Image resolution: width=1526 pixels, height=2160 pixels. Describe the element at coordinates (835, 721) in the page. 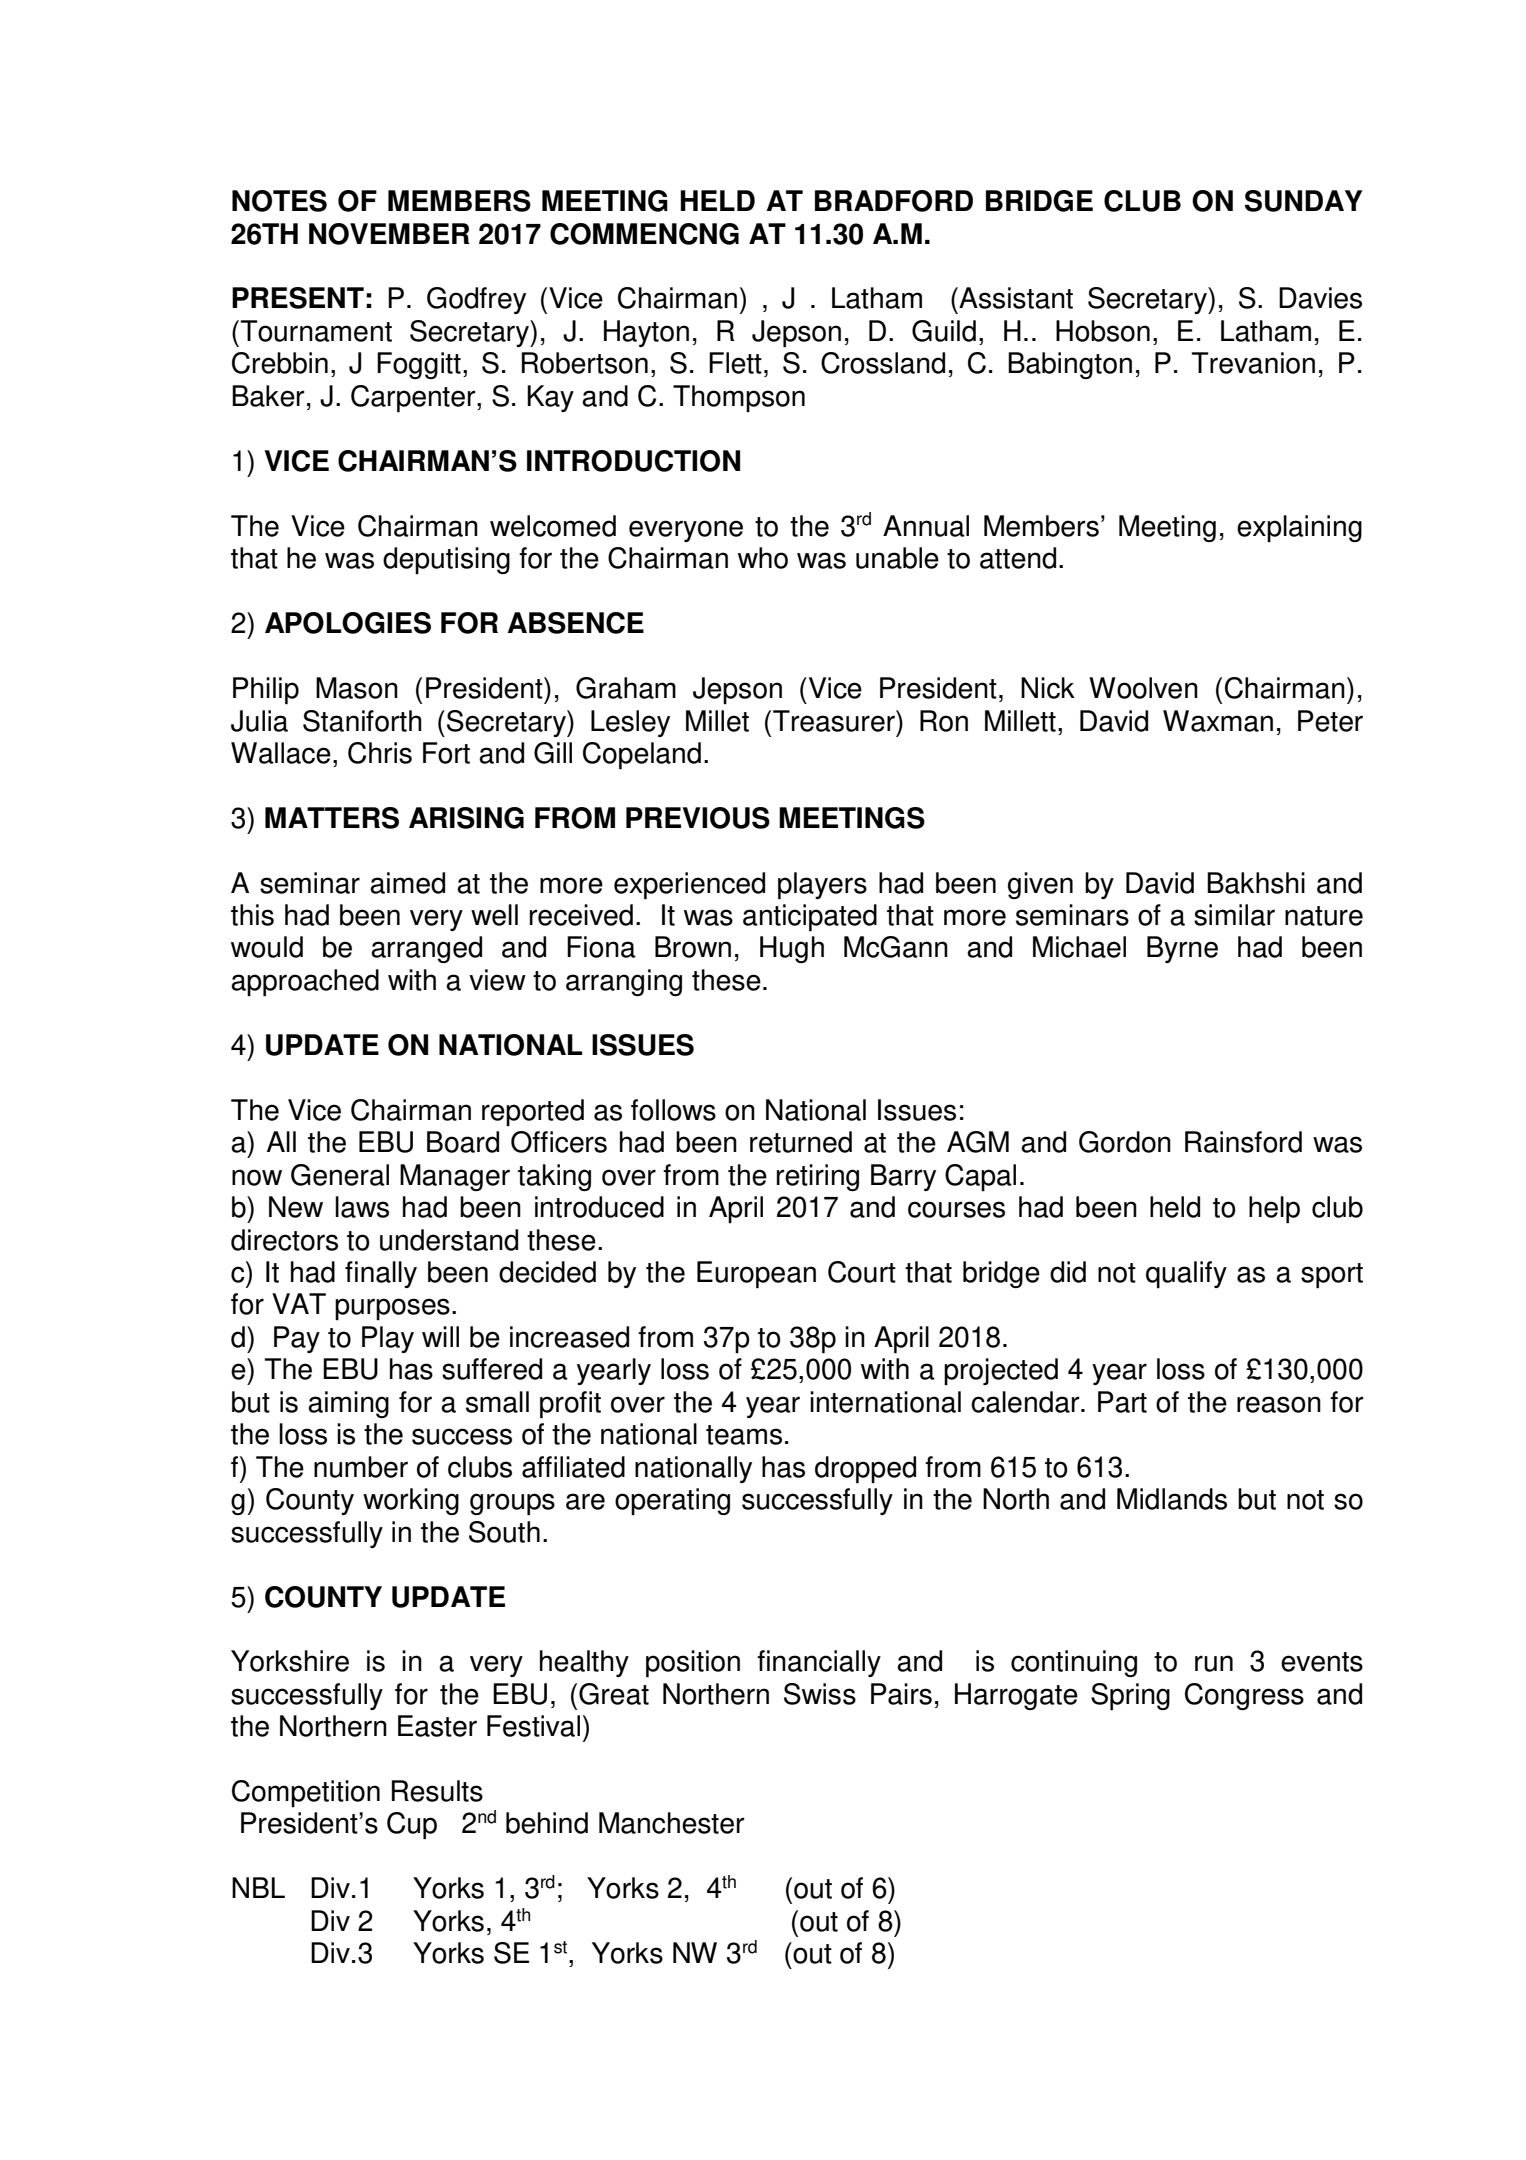

I see `Treasurer` at that location.
